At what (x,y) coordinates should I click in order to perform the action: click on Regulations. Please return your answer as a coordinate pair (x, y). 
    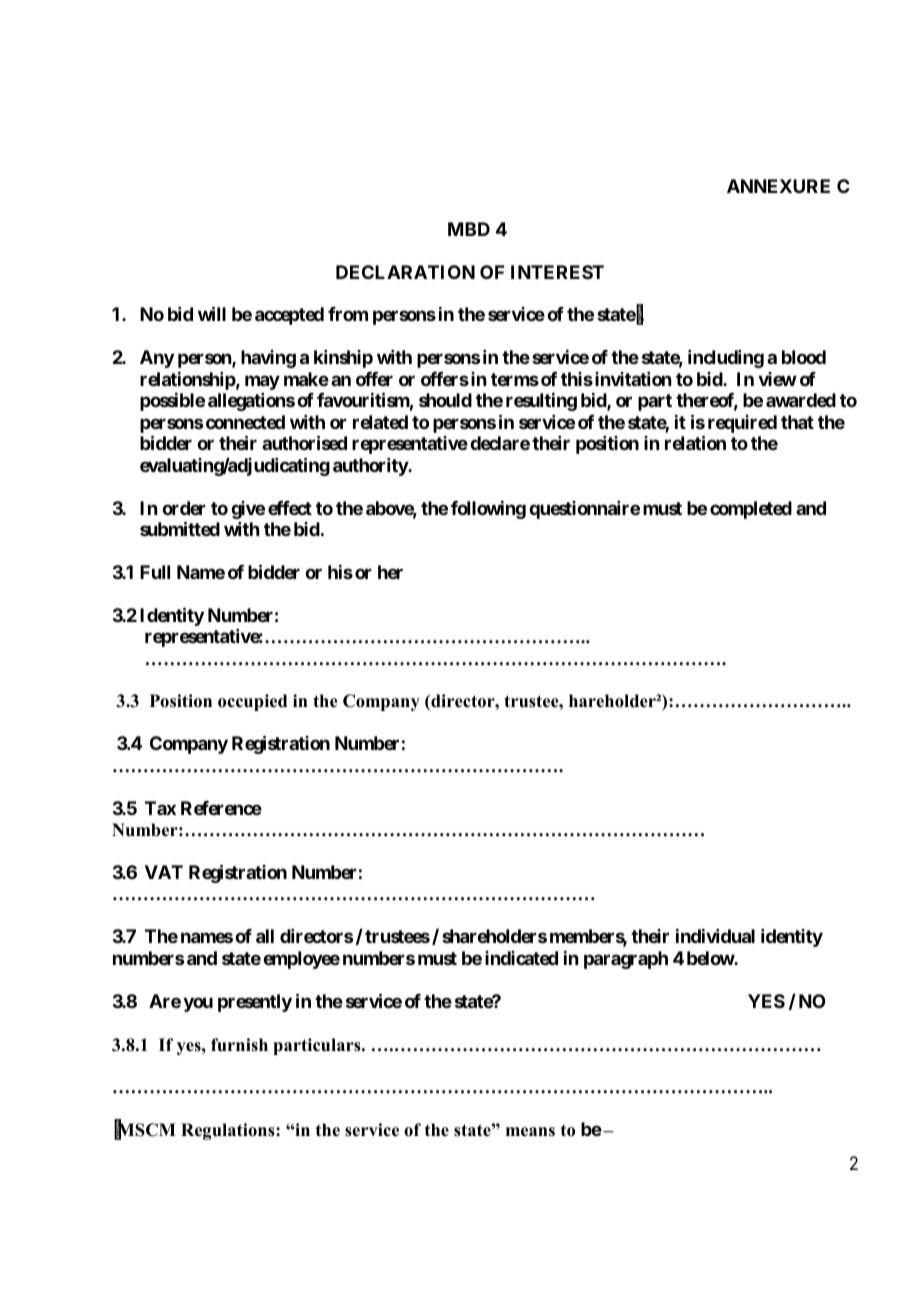
    Looking at the image, I should click on (229, 1131).
